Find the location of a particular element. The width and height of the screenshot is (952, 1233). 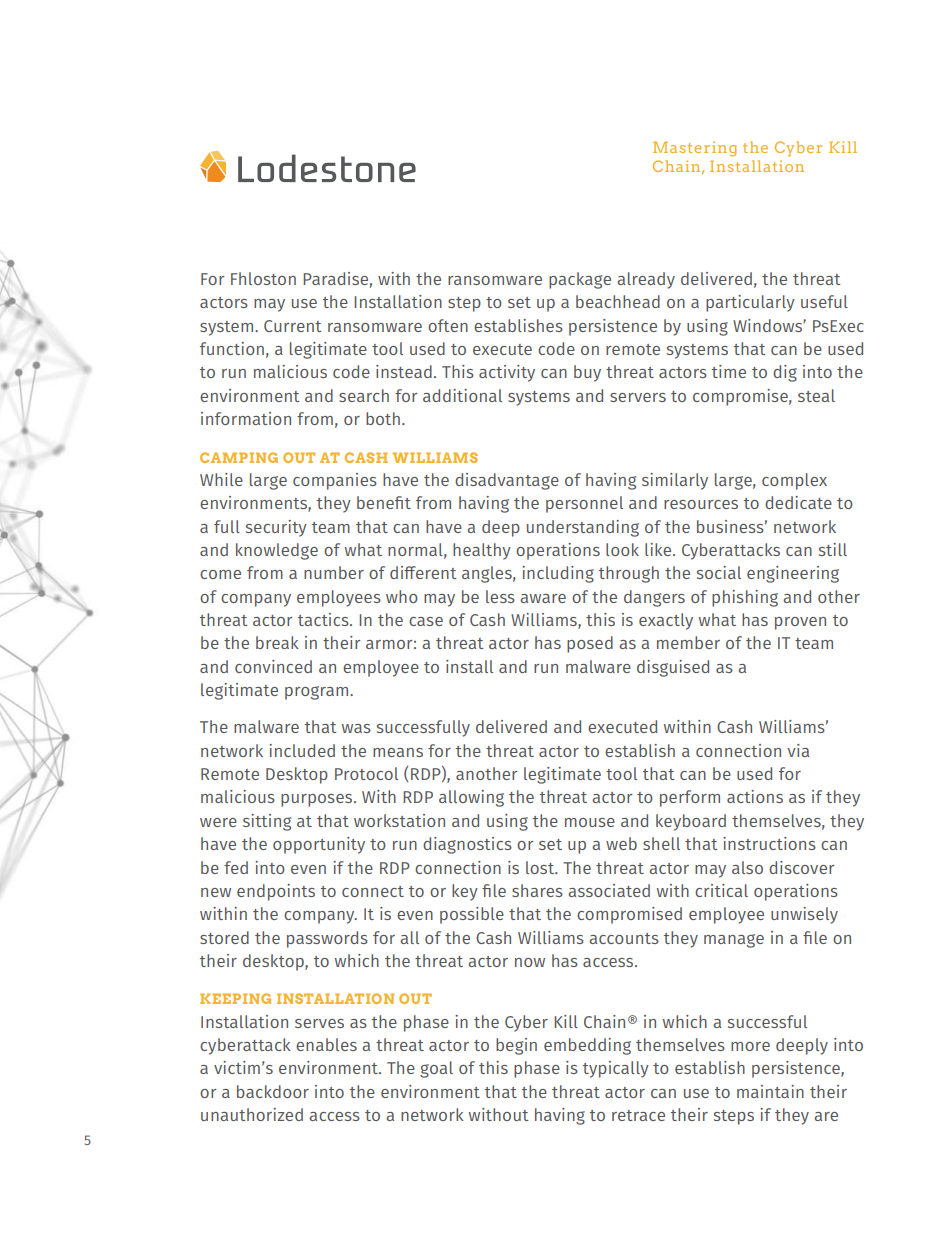

proven is located at coordinates (800, 623).
